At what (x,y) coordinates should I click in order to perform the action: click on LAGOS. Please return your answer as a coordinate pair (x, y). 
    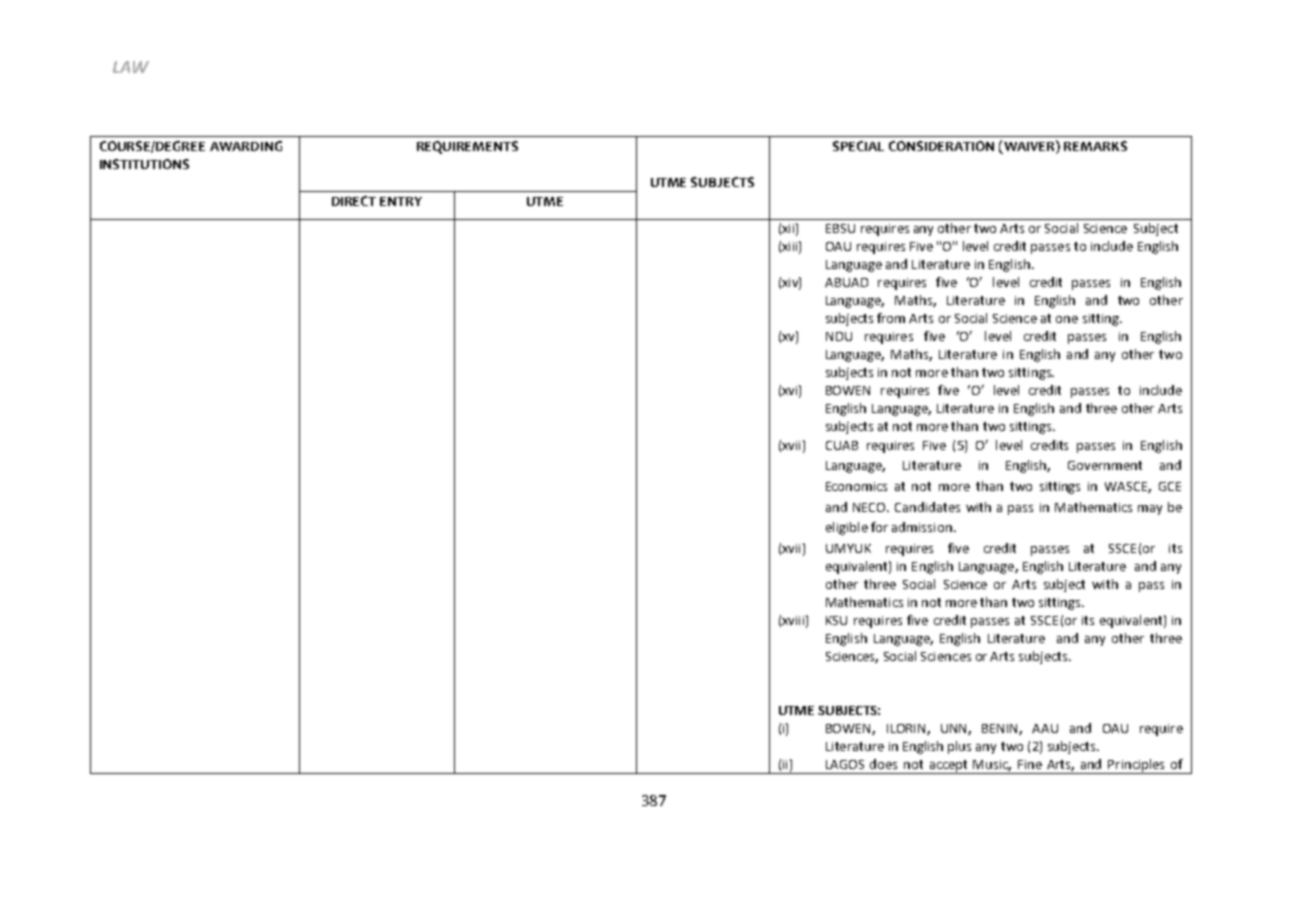
    Looking at the image, I should click on (845, 764).
